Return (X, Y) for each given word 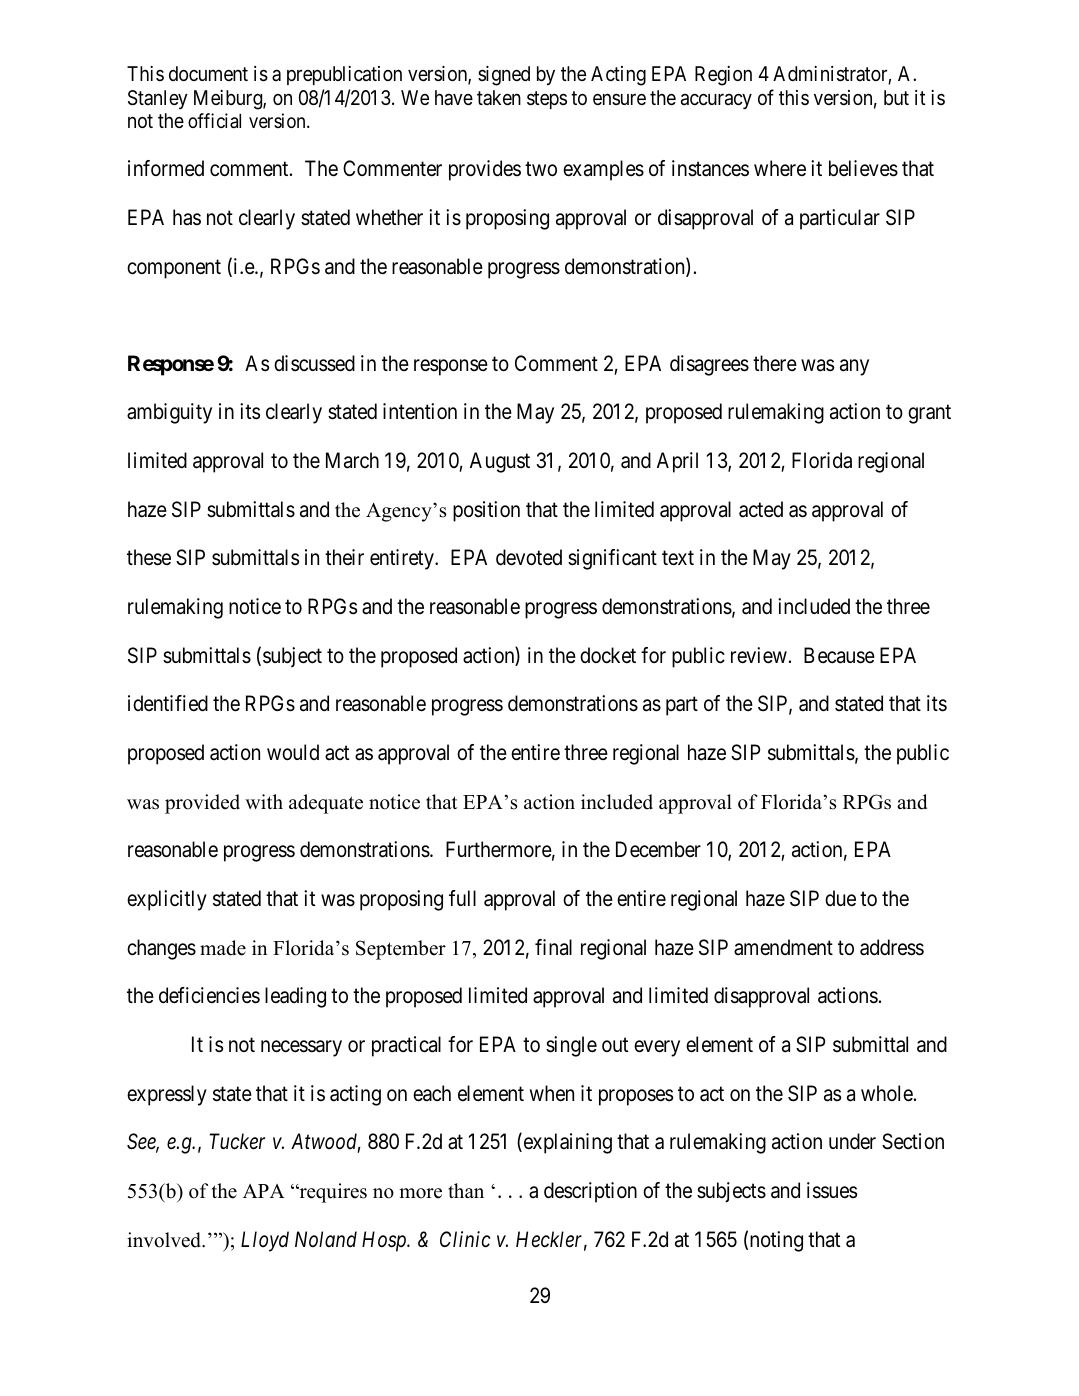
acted (761, 509)
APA (264, 1191)
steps (547, 100)
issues (832, 1190)
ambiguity (169, 413)
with (264, 801)
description (590, 1192)
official (214, 120)
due (840, 898)
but (896, 97)
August (500, 462)
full (462, 898)
